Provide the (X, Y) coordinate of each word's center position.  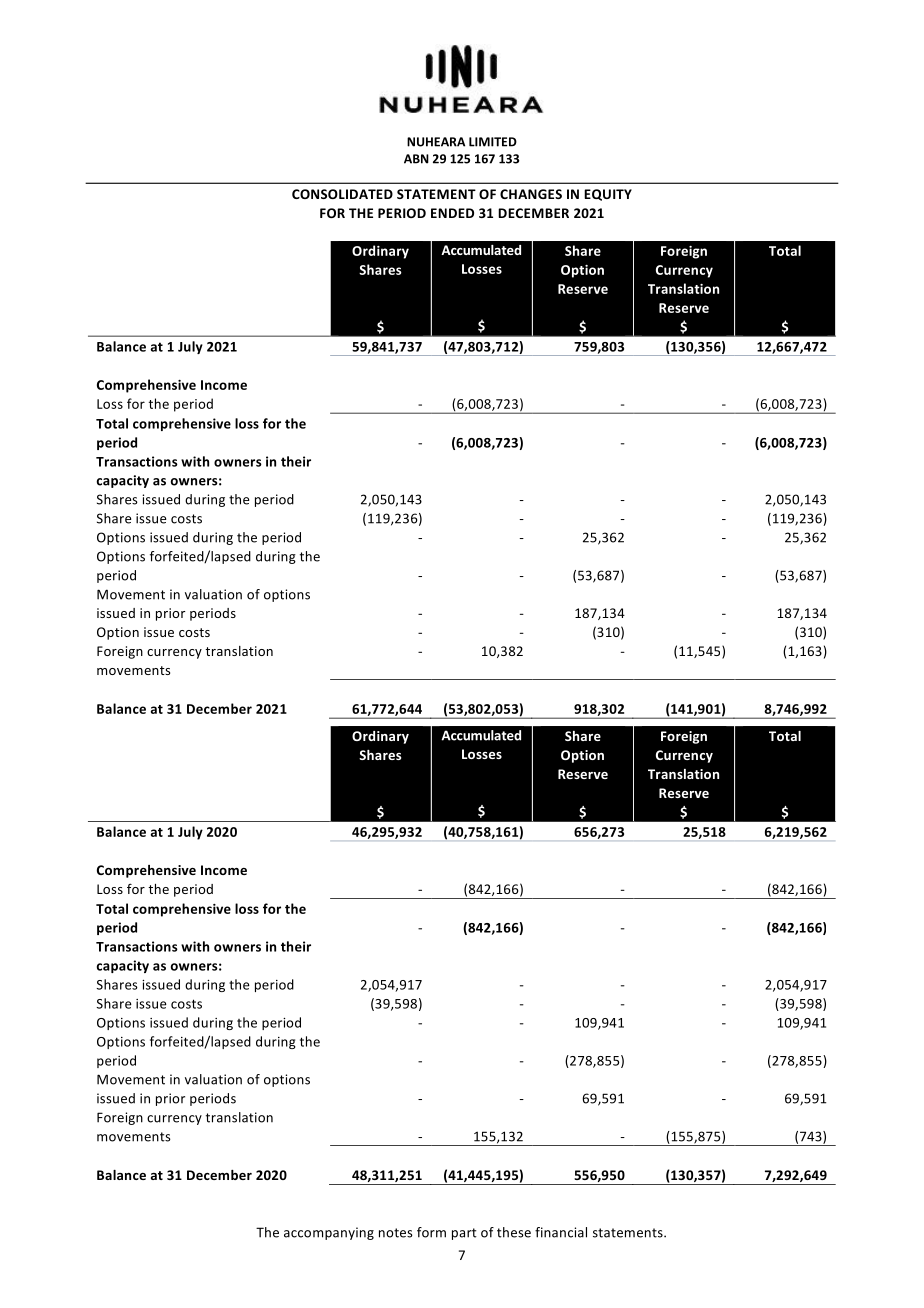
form (431, 1232)
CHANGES (531, 194)
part (464, 1234)
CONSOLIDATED (342, 194)
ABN (416, 159)
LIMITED (493, 142)
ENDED (452, 213)
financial (561, 1232)
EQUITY (608, 195)
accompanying (329, 1233)
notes (396, 1233)
